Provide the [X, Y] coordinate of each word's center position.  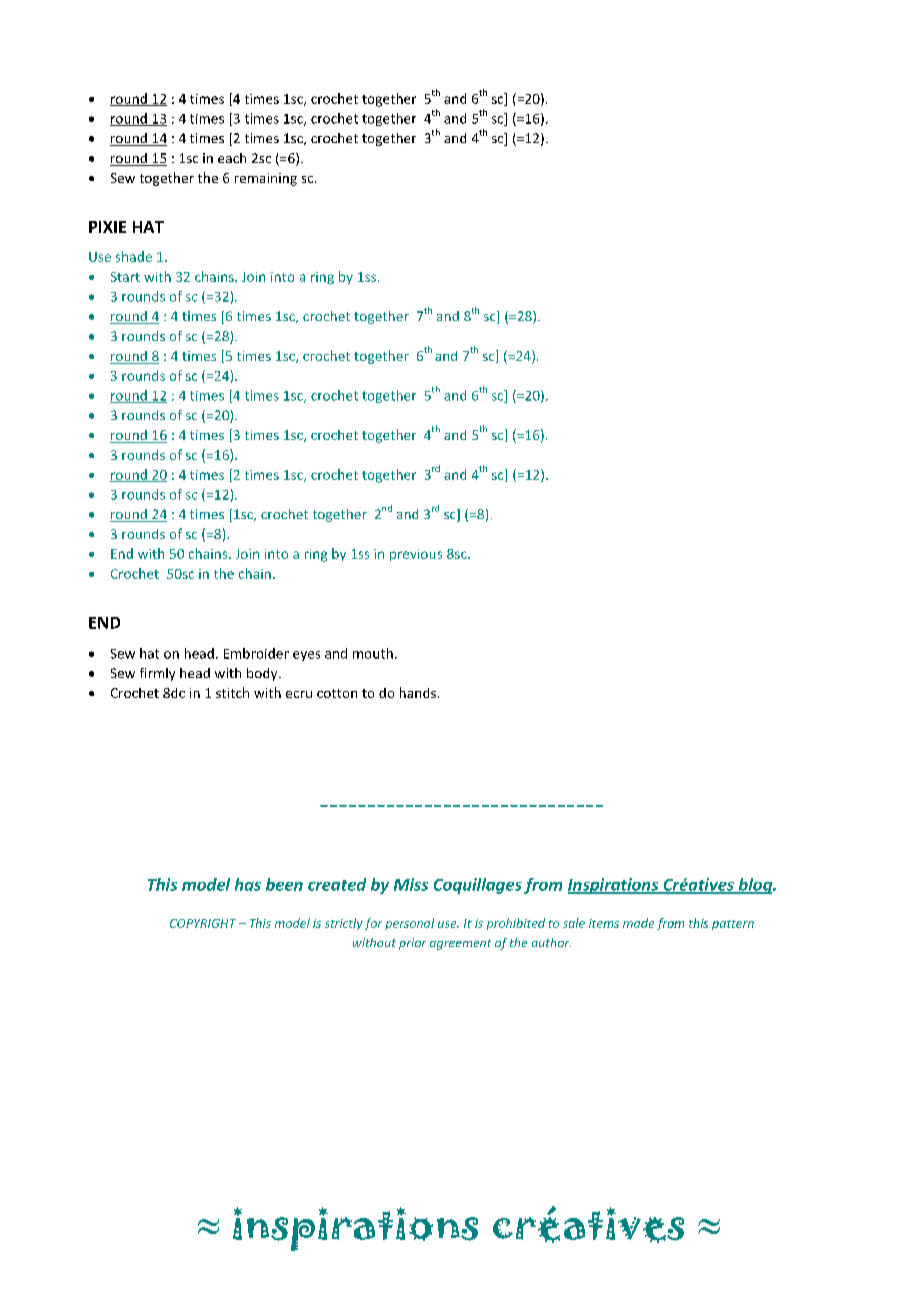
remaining [266, 179]
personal [409, 924]
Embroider [256, 653]
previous [416, 555]
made [638, 923]
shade [134, 256]
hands [419, 692]
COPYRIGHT [203, 923]
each [232, 158]
